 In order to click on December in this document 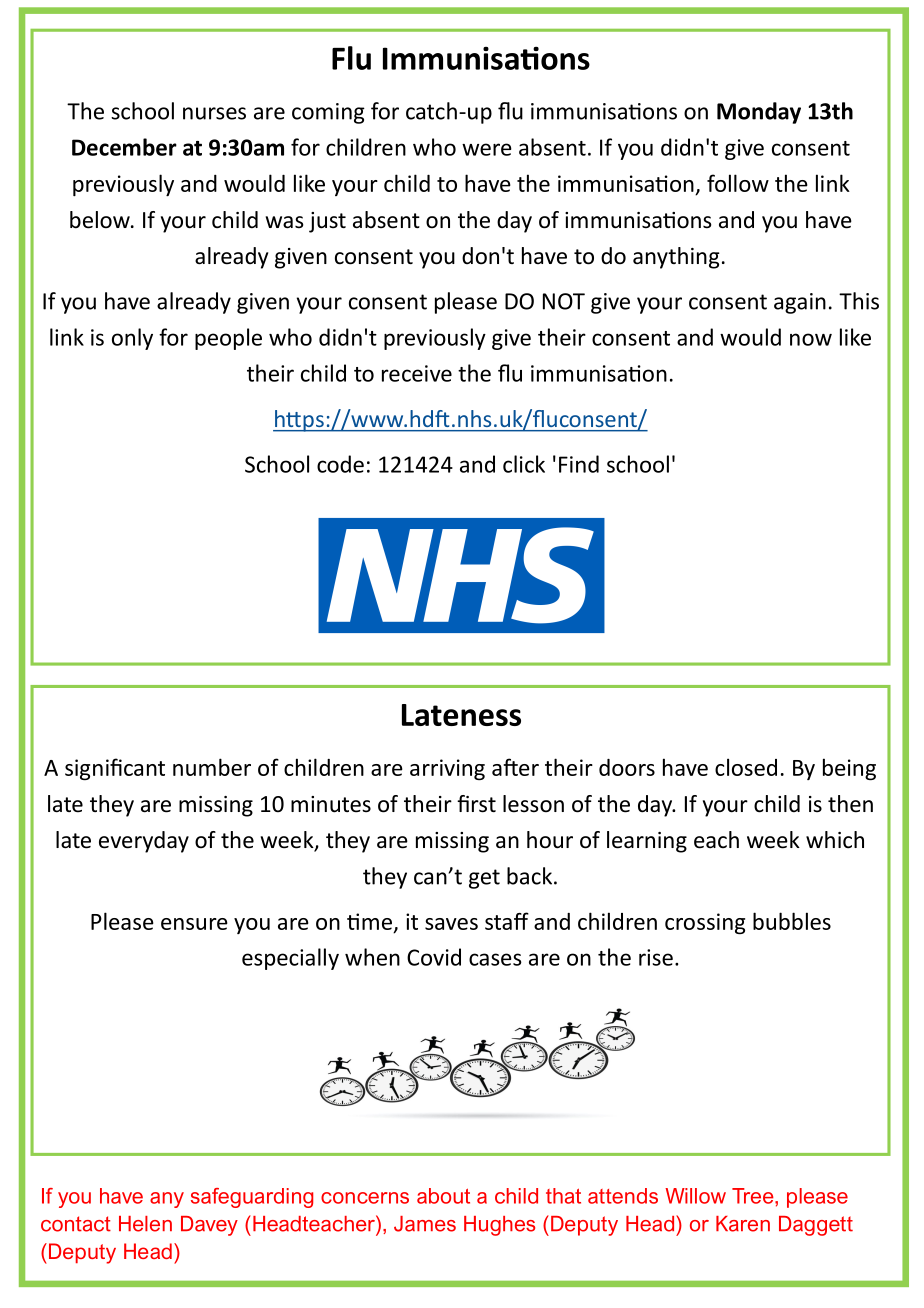, I will do `click(124, 147)`.
